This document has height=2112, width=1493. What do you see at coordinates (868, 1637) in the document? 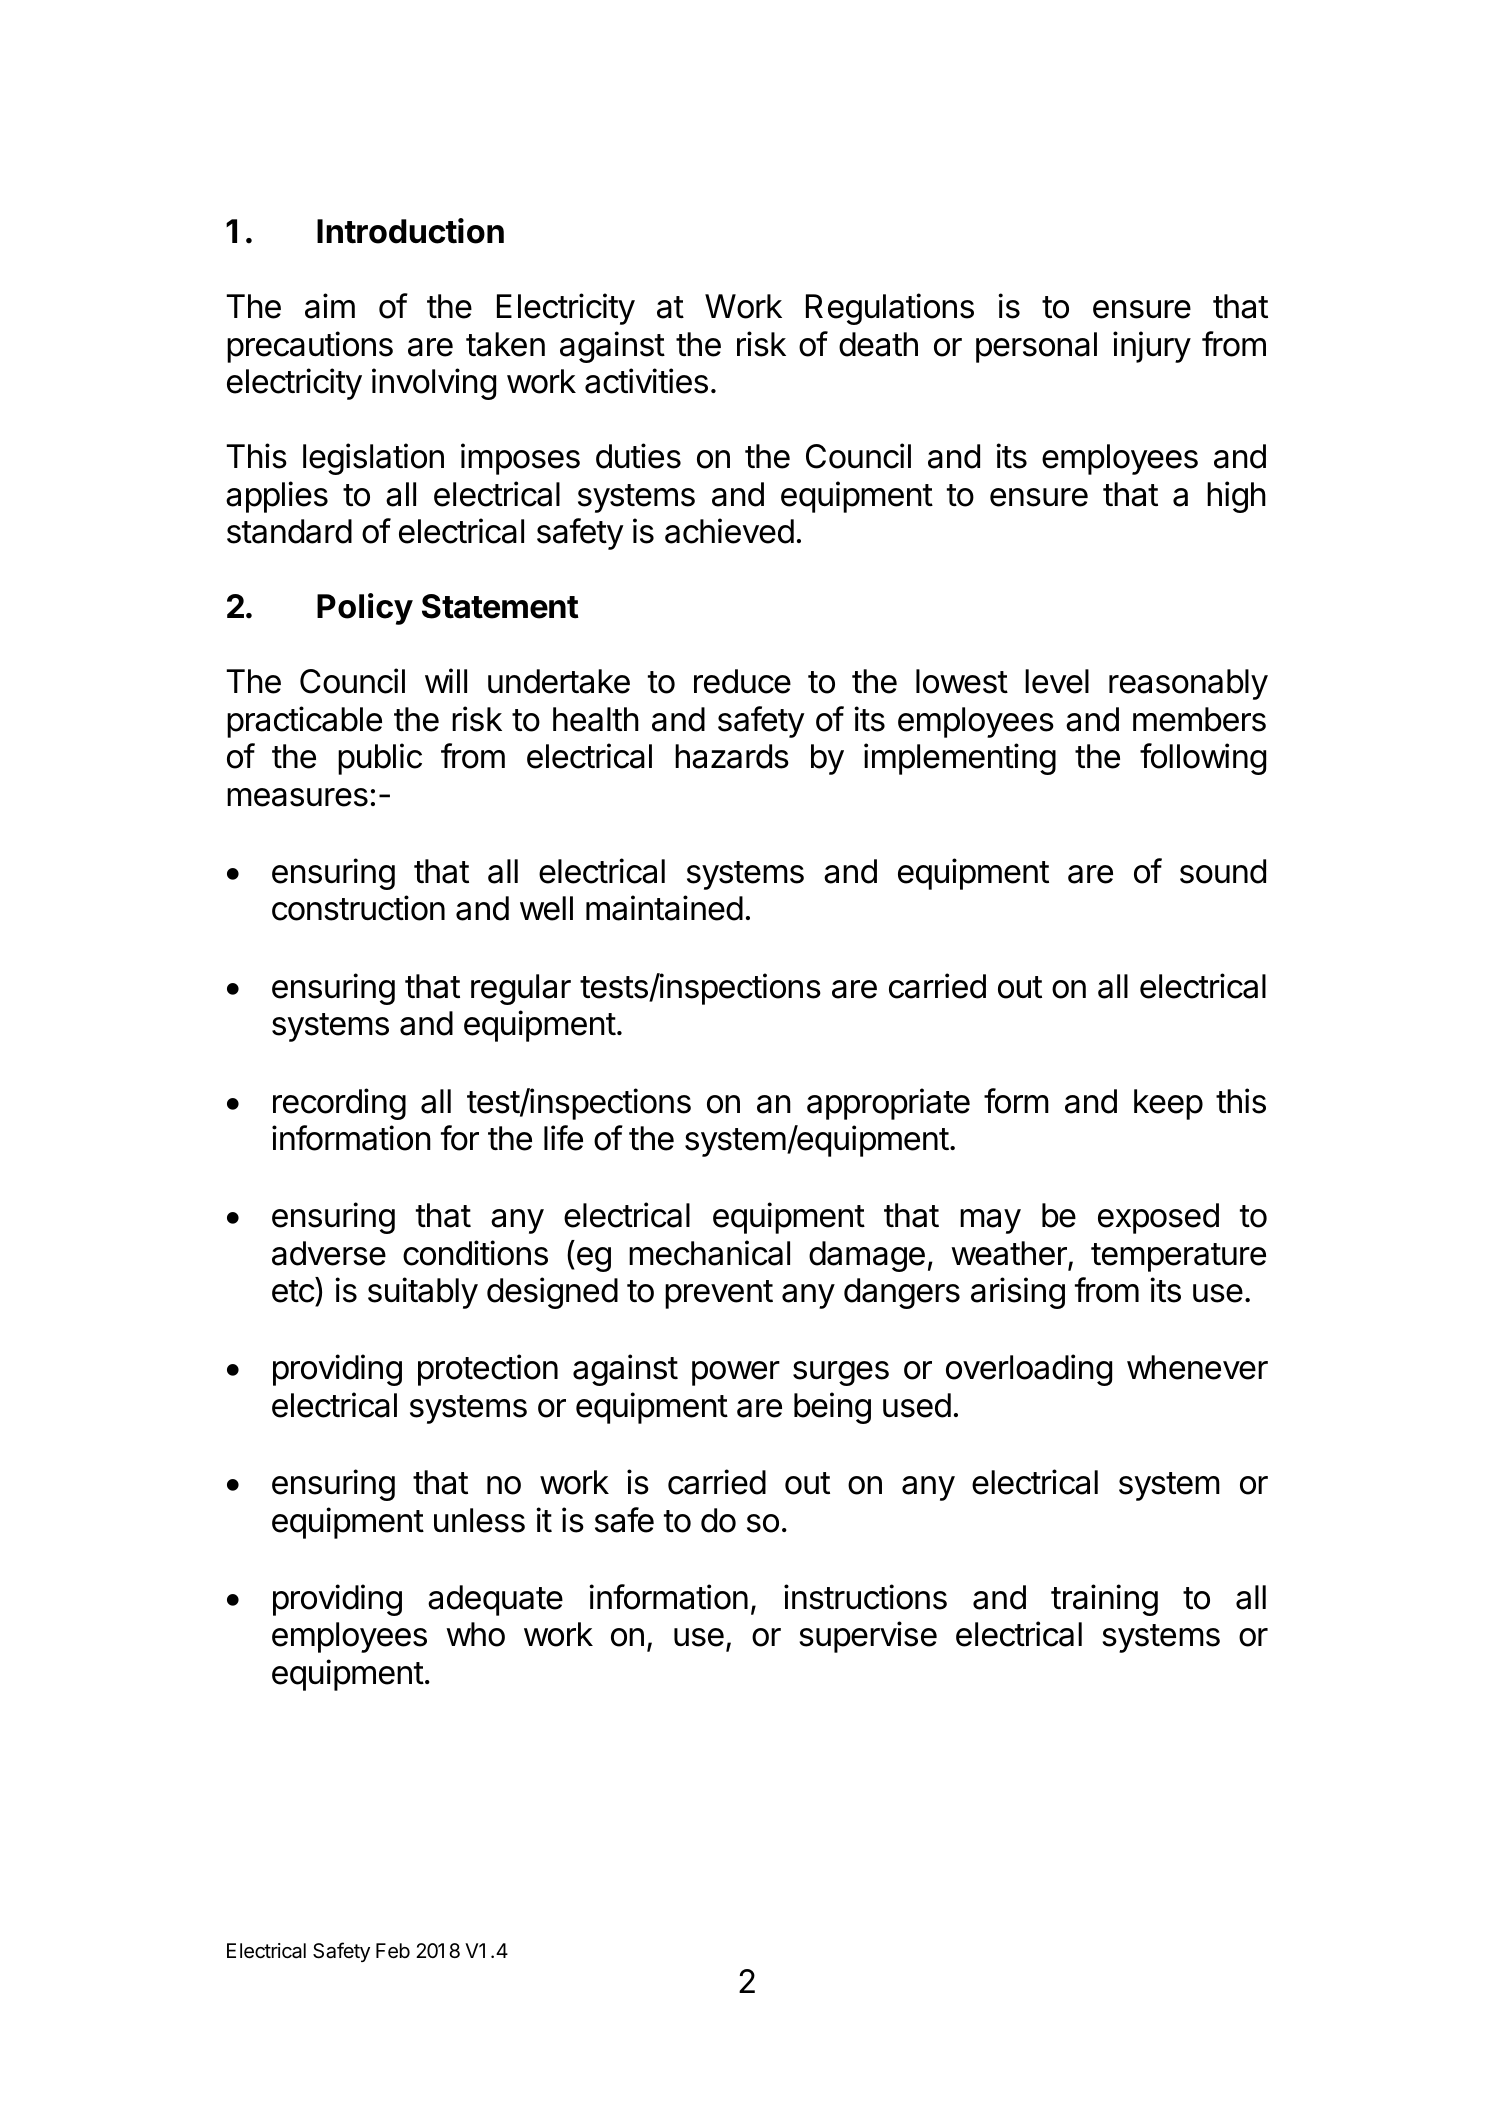
I see `supervise` at bounding box center [868, 1637].
